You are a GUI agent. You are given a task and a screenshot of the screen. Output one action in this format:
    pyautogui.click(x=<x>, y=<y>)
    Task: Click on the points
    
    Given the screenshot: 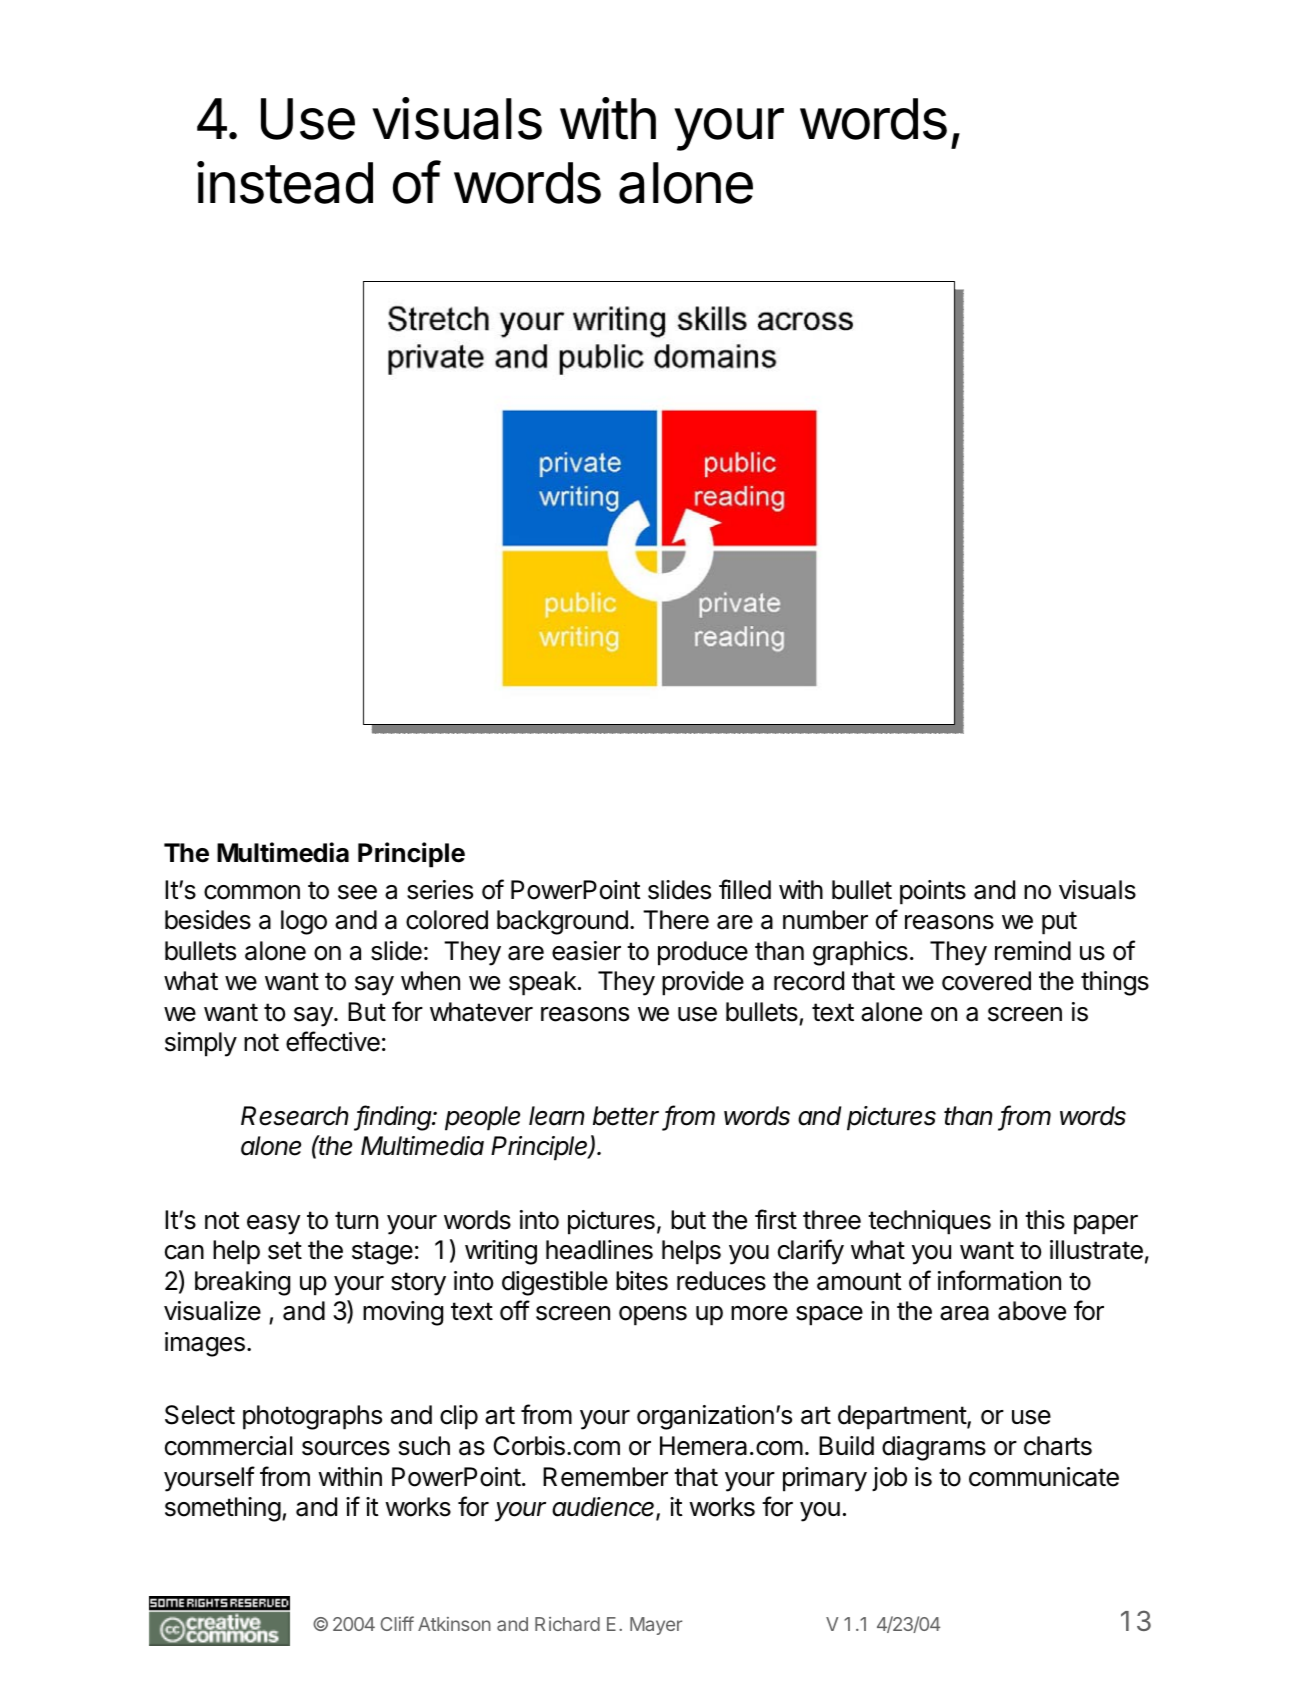 What is the action you would take?
    pyautogui.click(x=933, y=892)
